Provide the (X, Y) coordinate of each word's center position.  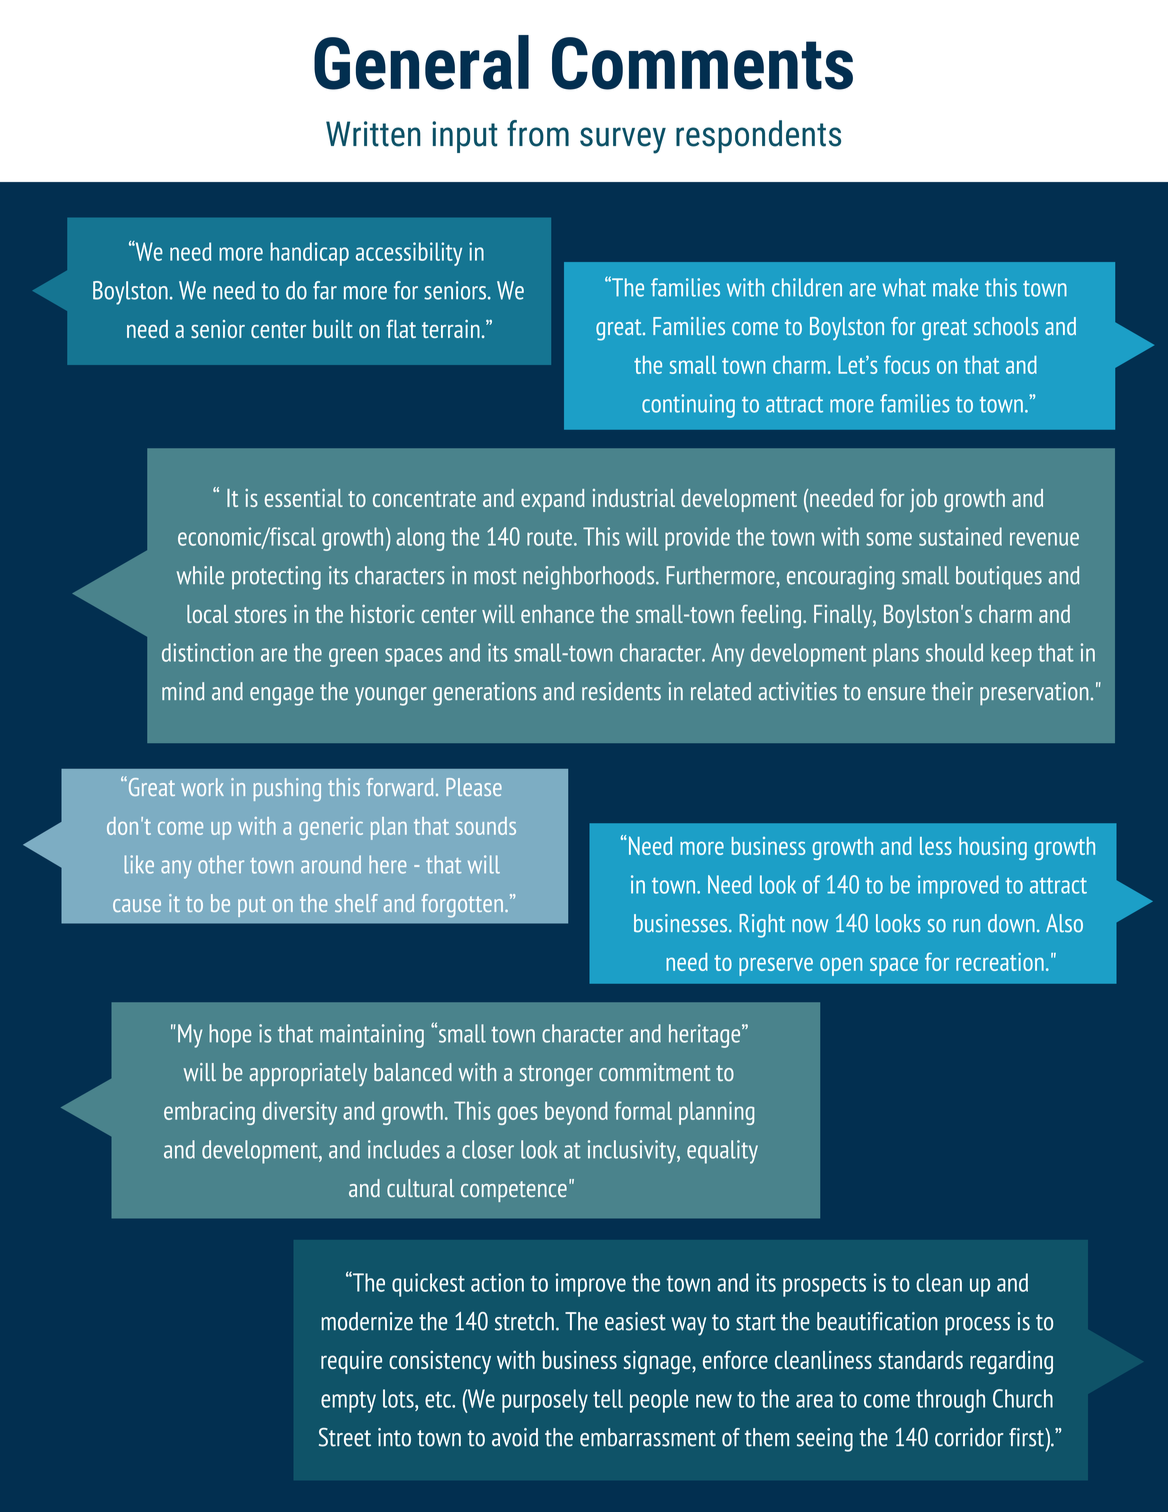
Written (373, 134)
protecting (276, 578)
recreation (1000, 962)
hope (230, 1036)
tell (608, 1398)
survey (623, 140)
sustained (960, 536)
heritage (706, 1036)
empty (348, 1402)
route (549, 538)
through (950, 1401)
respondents (758, 136)
